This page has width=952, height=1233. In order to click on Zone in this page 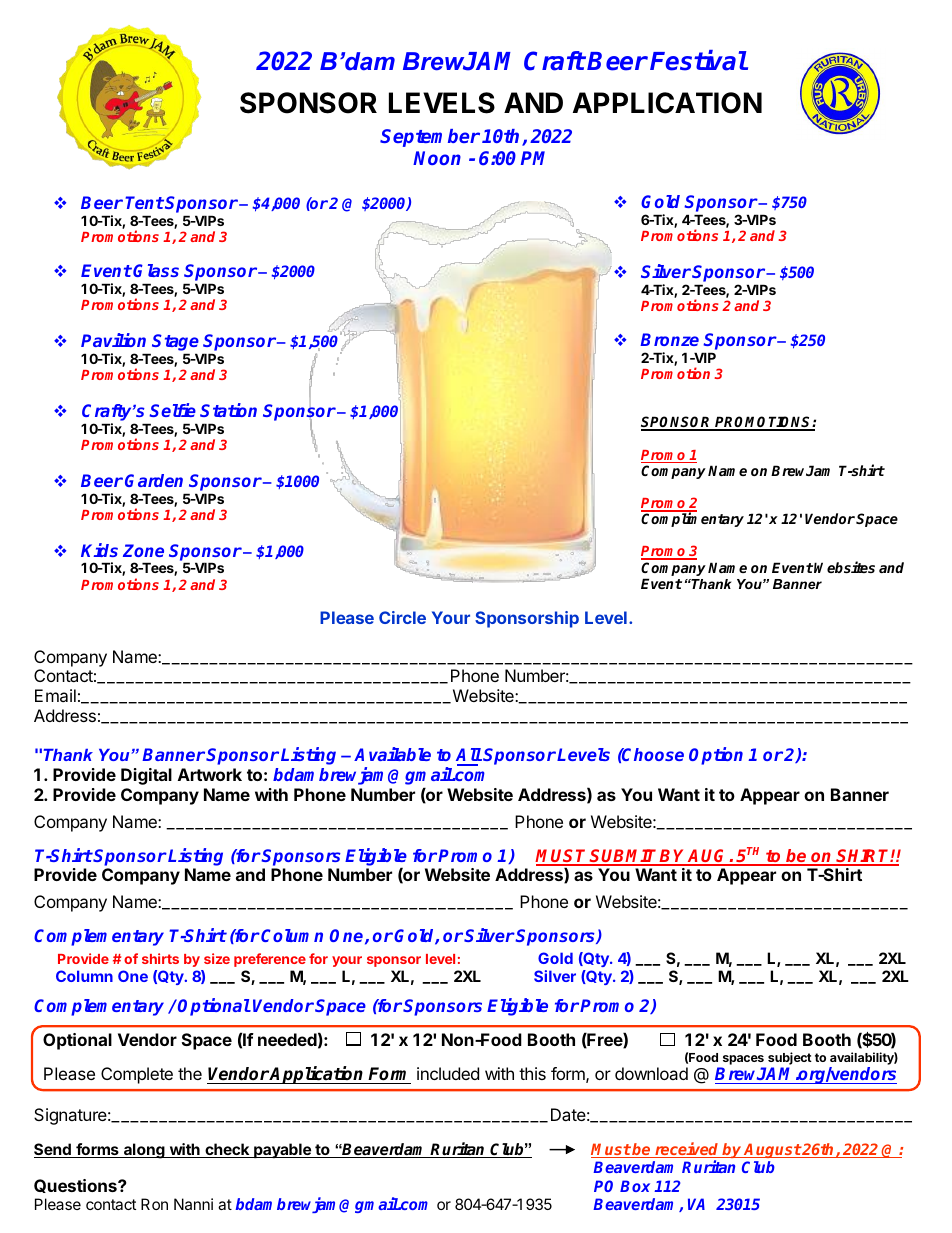, I will do `click(143, 550)`.
